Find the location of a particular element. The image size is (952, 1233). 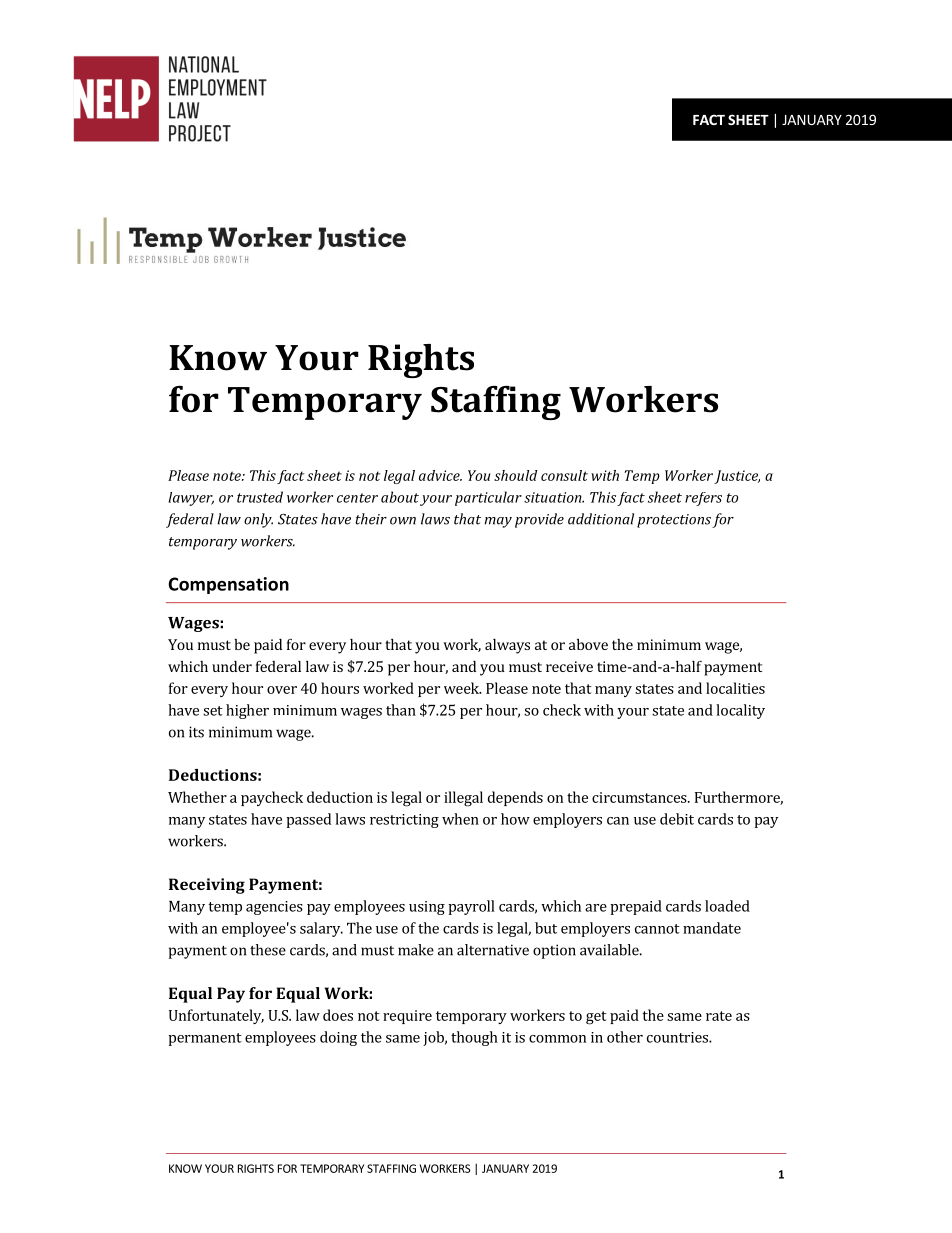

circumstances is located at coordinates (640, 797).
